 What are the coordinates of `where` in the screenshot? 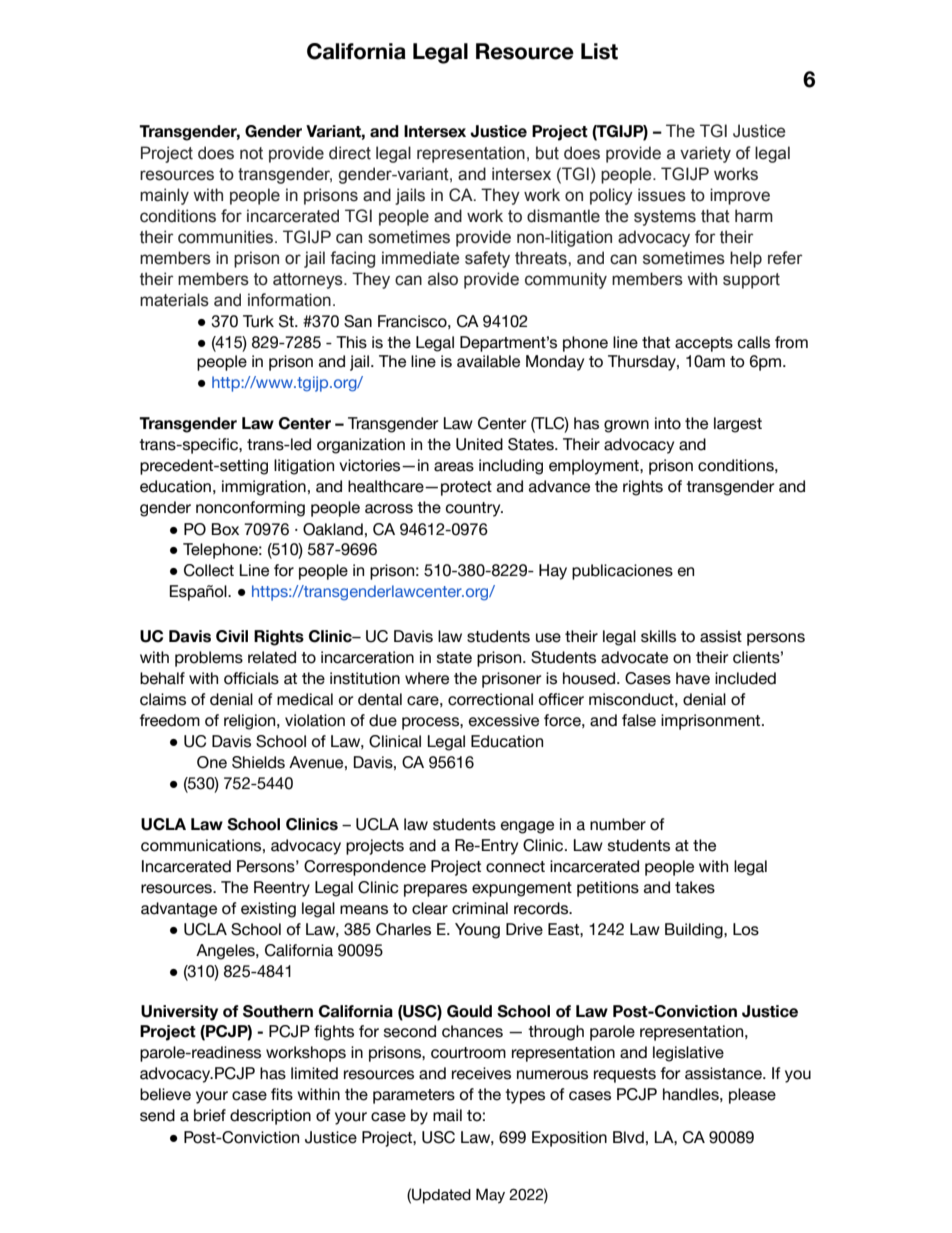 It's located at (427, 678).
